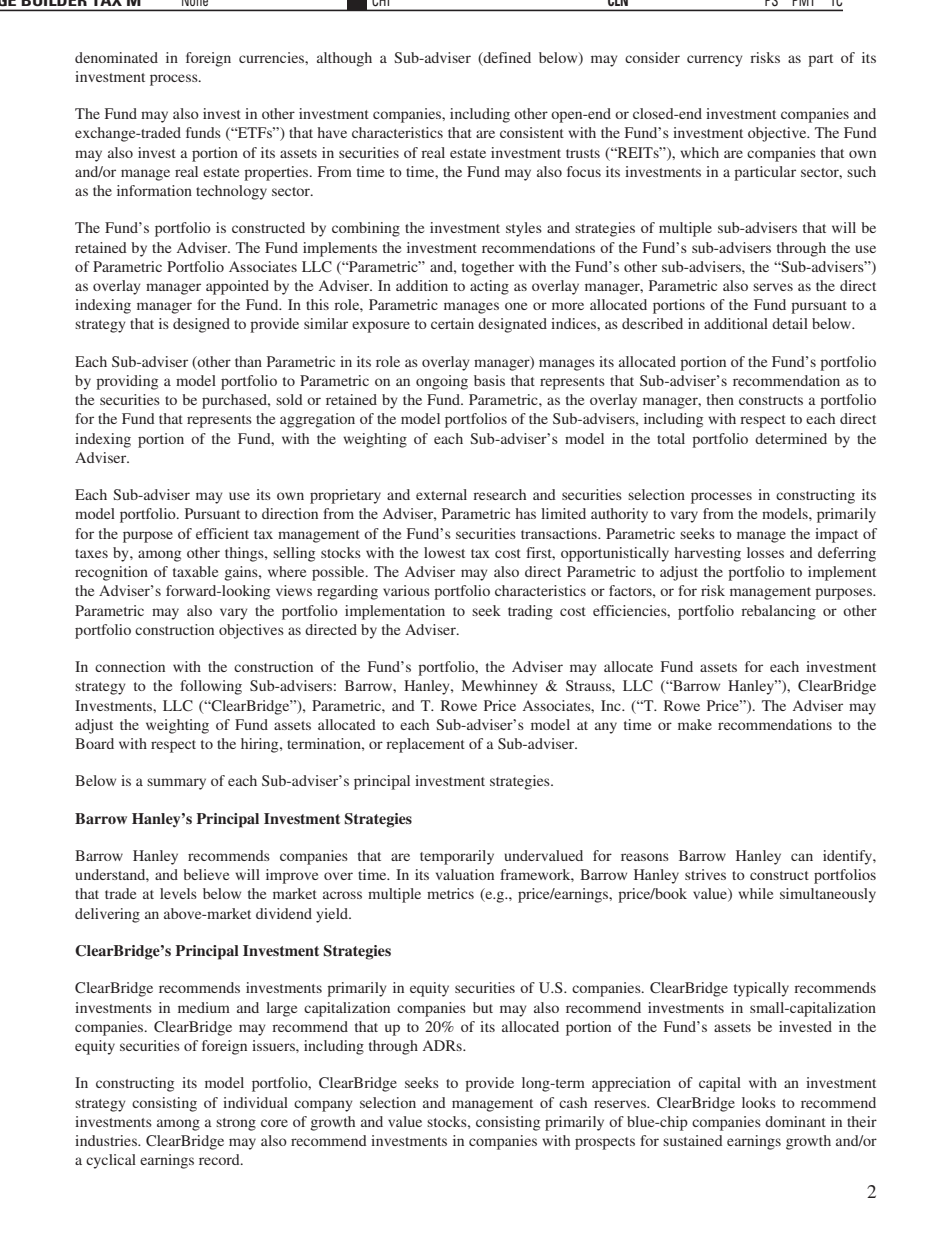  Describe the element at coordinates (802, 857) in the image. I see `can` at that location.
